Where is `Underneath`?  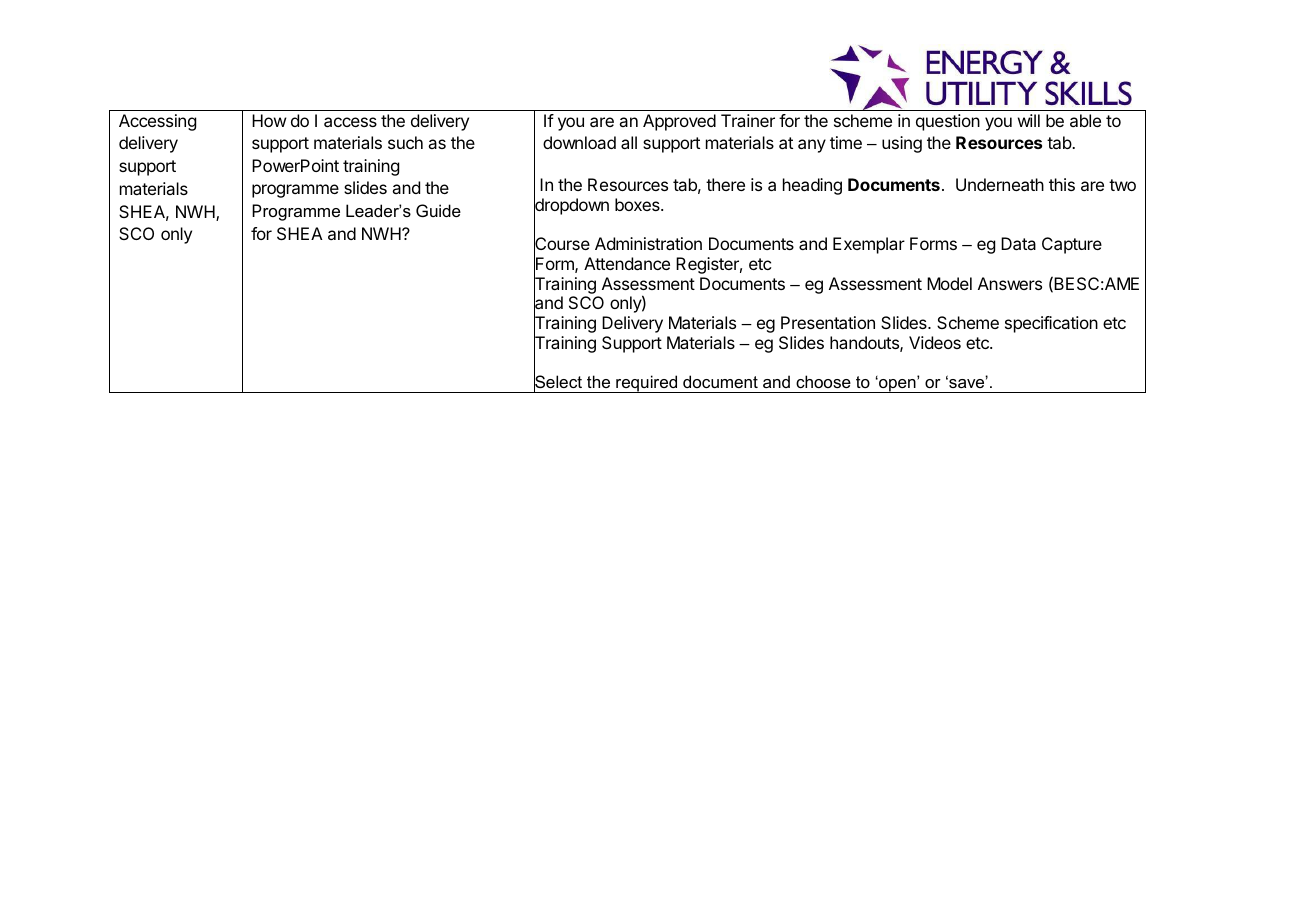 Underneath is located at coordinates (1000, 184).
